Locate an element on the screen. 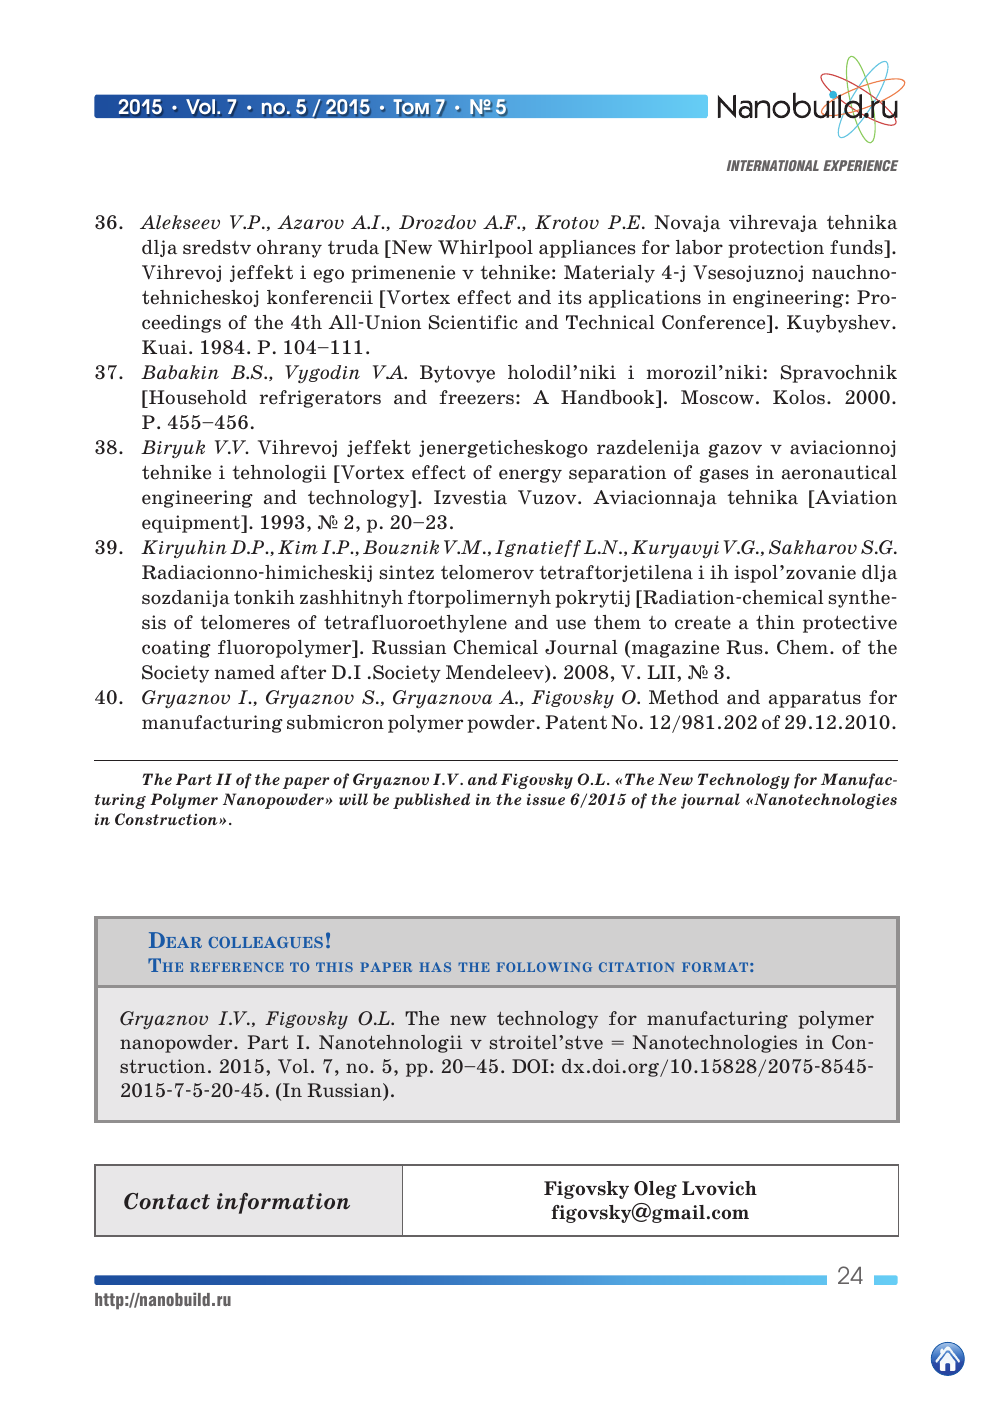 Image resolution: width=992 pixels, height=1403 pixels. apparatus is located at coordinates (815, 699).
